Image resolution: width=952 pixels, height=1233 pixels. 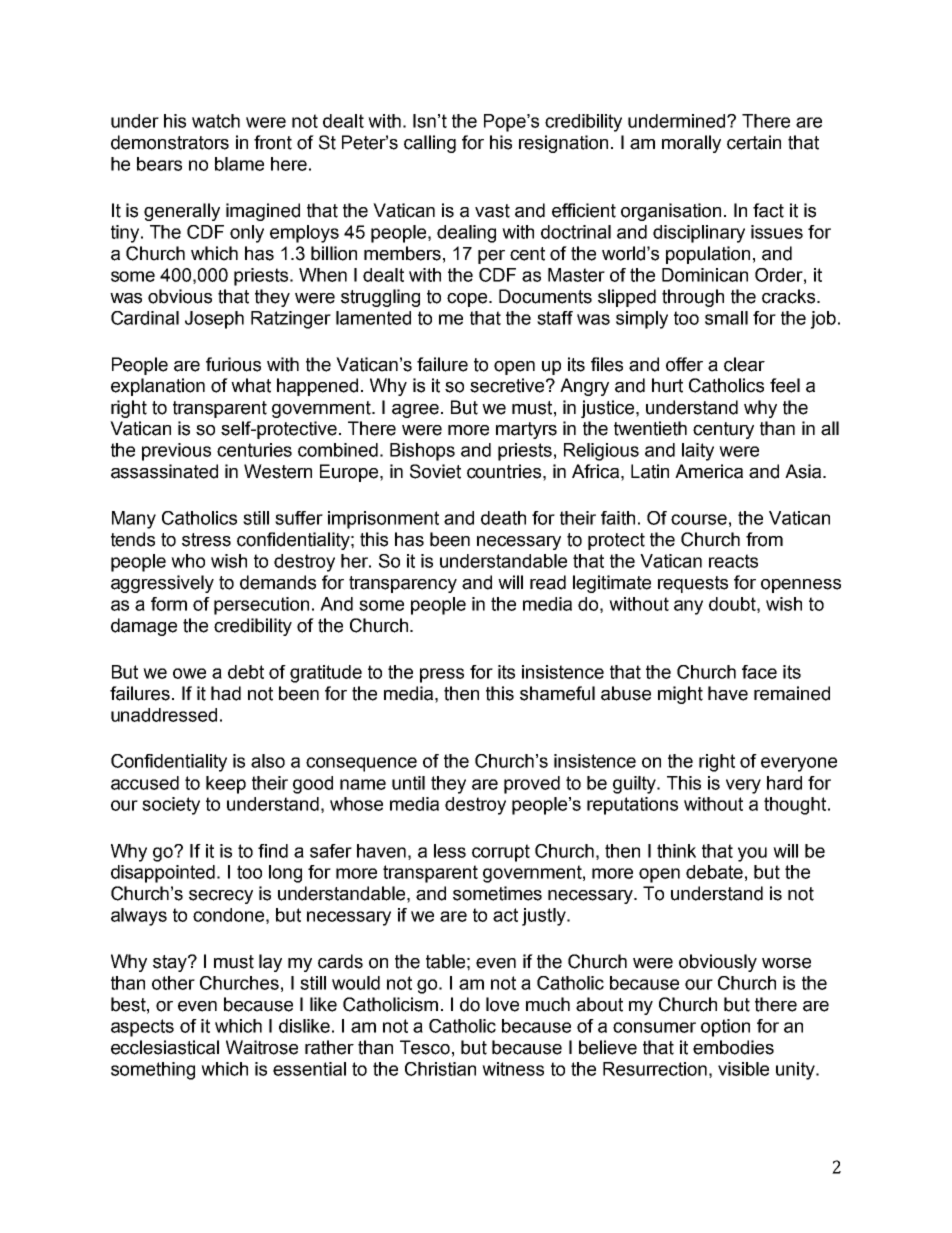 What do you see at coordinates (403, 584) in the page?
I see `transparency` at bounding box center [403, 584].
